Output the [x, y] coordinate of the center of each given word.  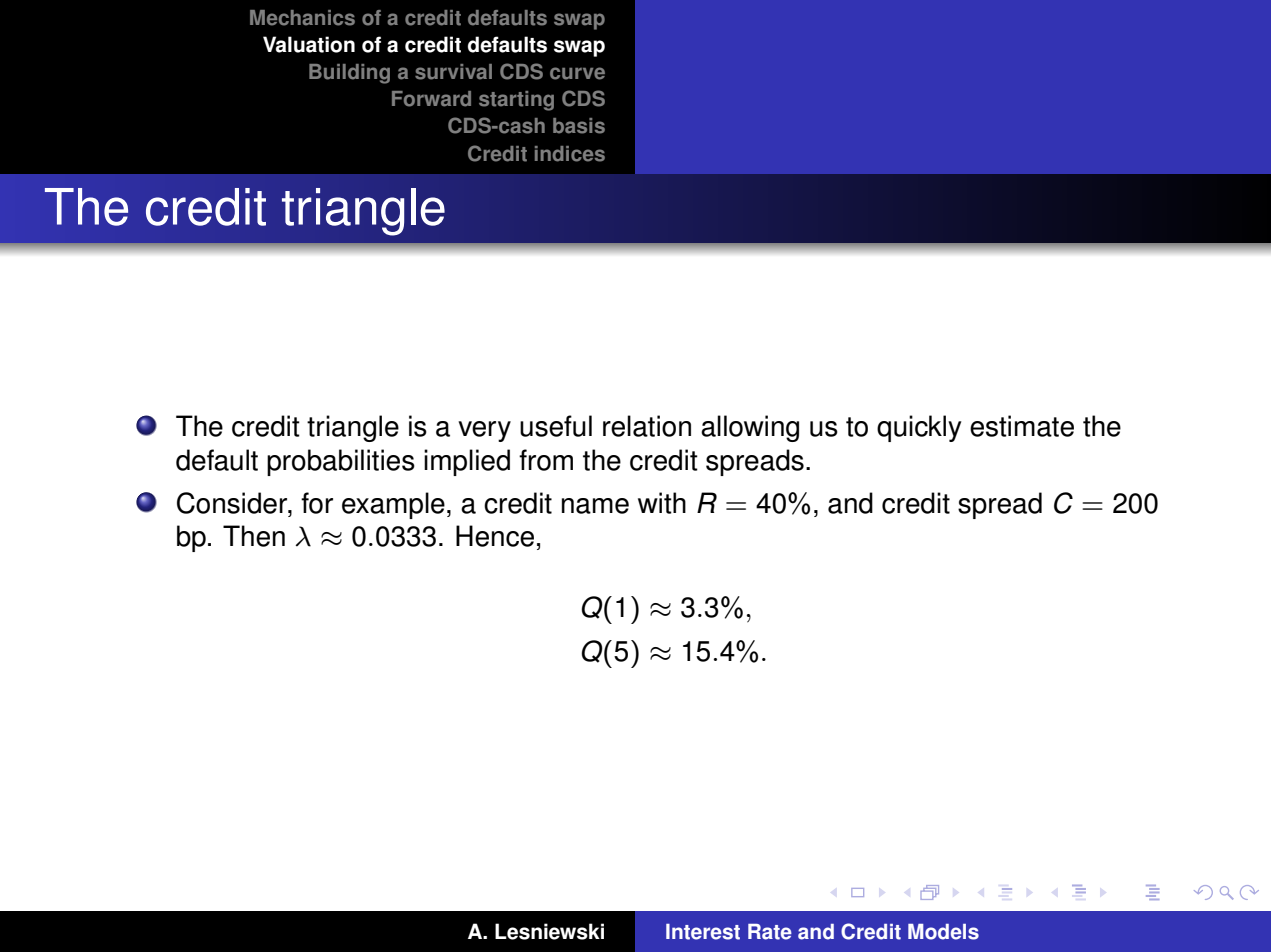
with [662, 503]
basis [579, 126]
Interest [703, 932]
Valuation [309, 44]
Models [943, 932]
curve [577, 73]
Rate [770, 932]
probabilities [341, 462]
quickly [919, 428]
